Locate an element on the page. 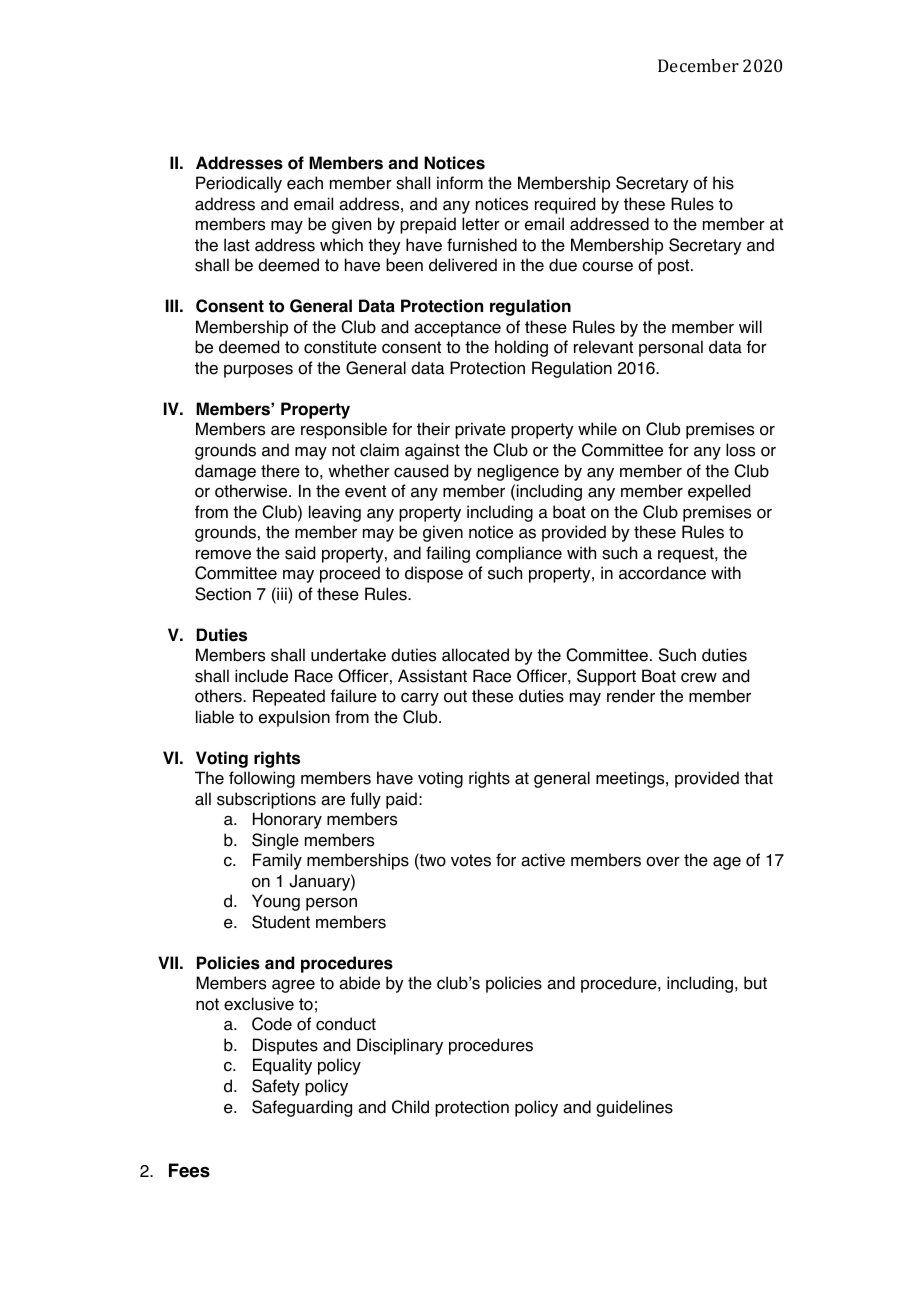  damage is located at coordinates (225, 472).
